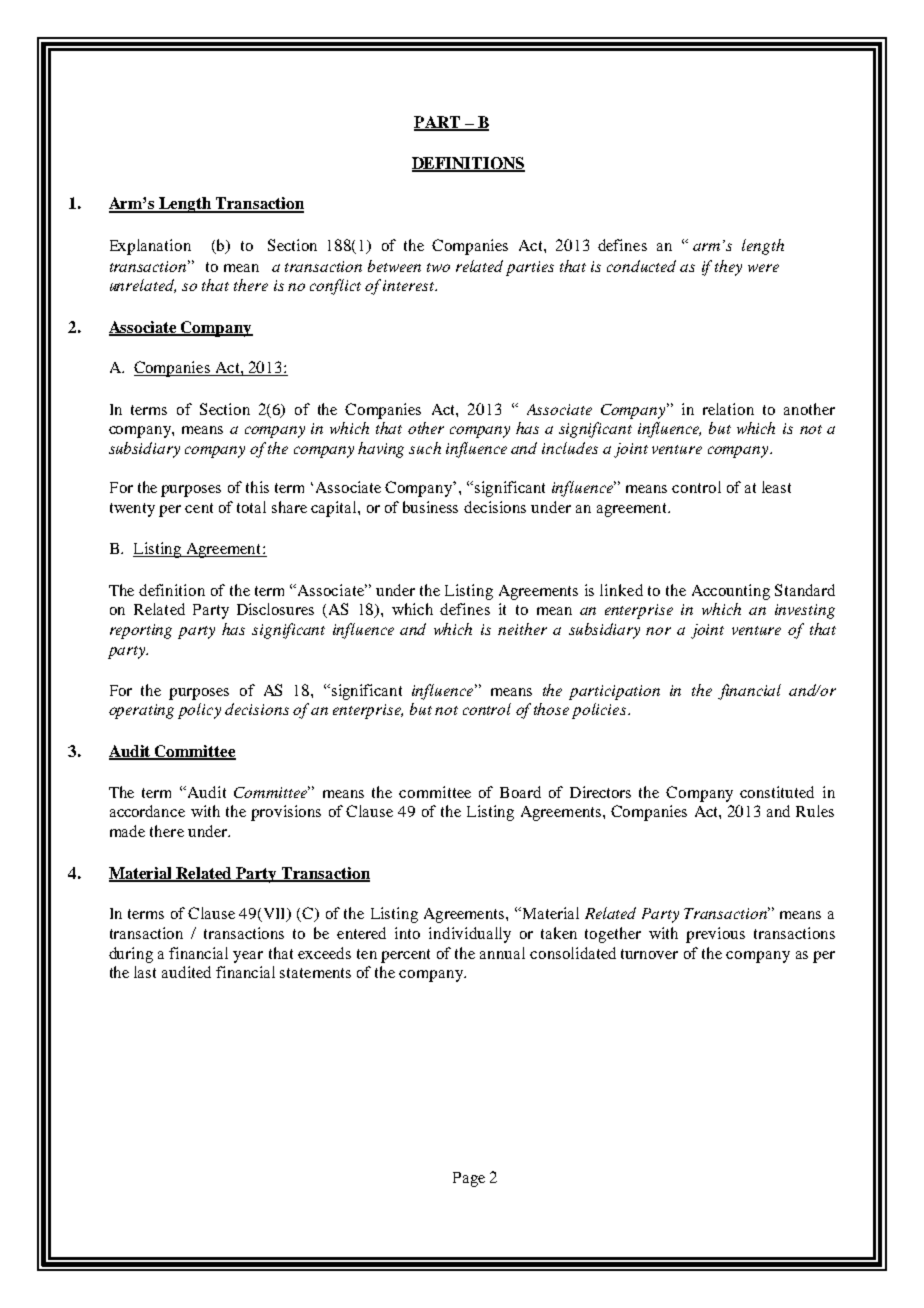 This screenshot has height=1308, width=924. What do you see at coordinates (728, 268) in the screenshot?
I see `they` at bounding box center [728, 268].
